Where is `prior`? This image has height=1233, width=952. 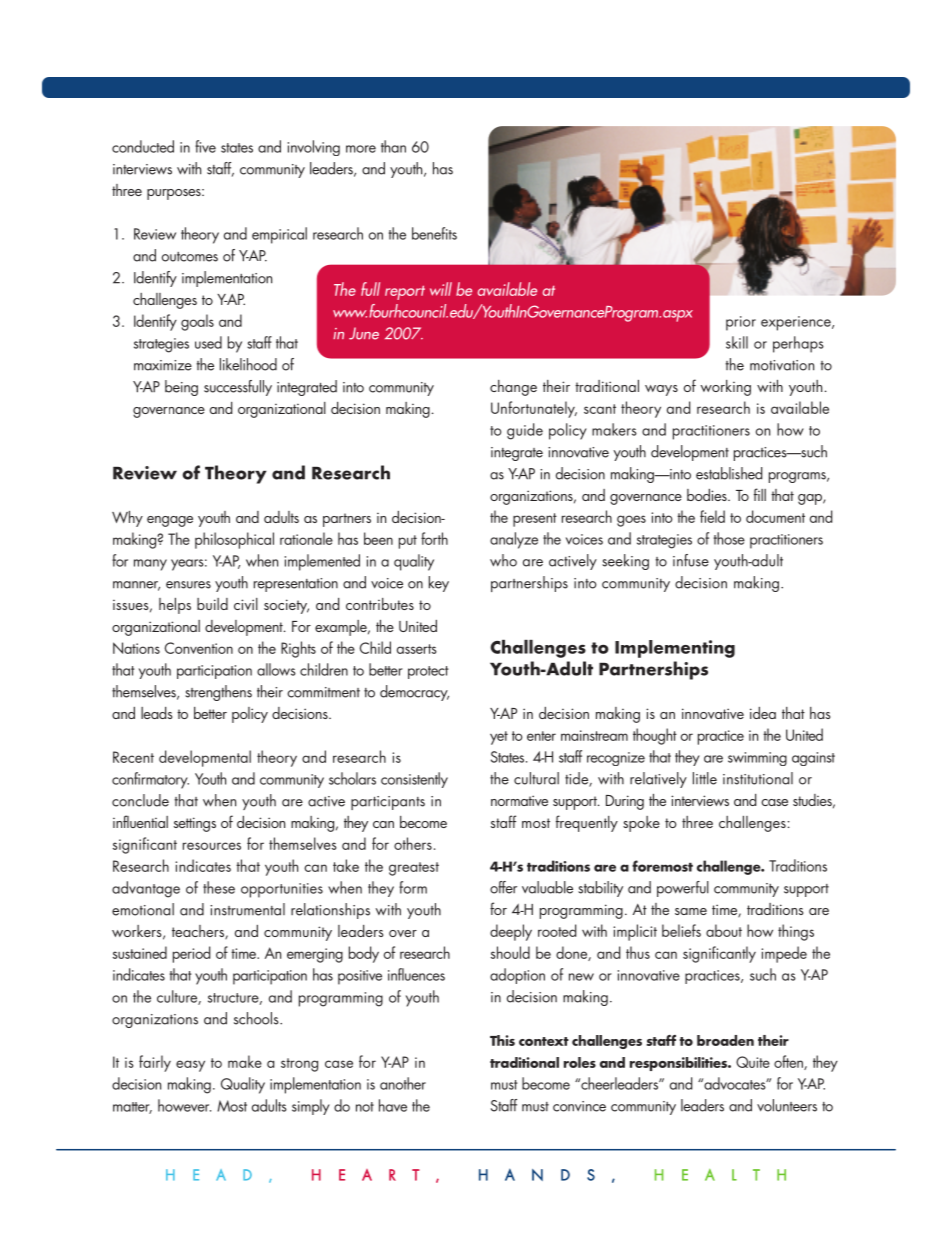
prior is located at coordinates (741, 323).
